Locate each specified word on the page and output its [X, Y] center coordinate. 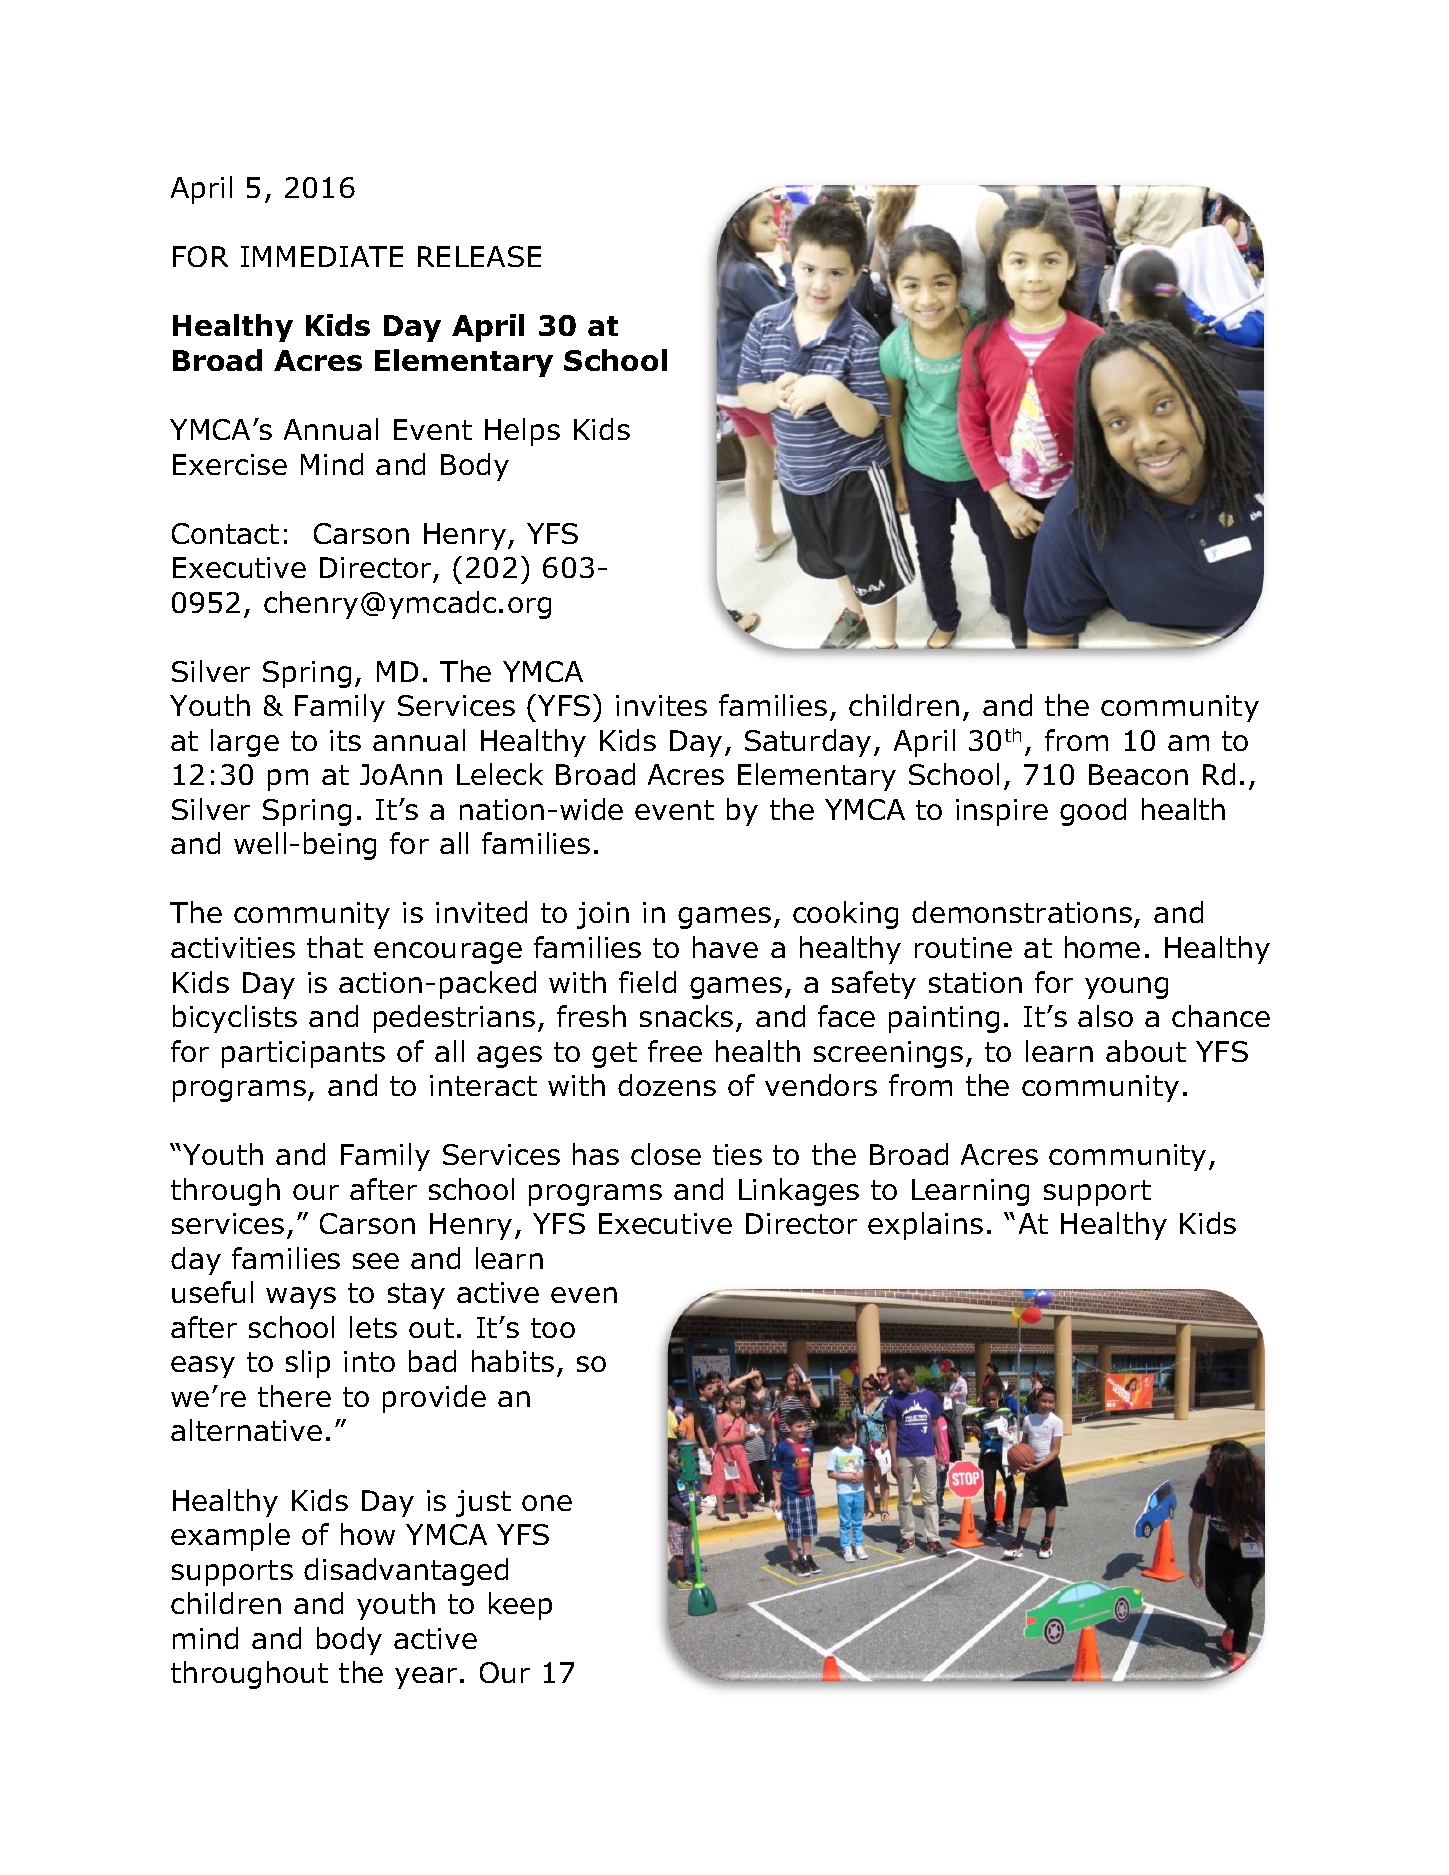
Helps [522, 432]
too [553, 1328]
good [1093, 812]
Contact [225, 533]
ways [301, 1298]
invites [661, 705]
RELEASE [479, 256]
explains [925, 1226]
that [335, 947]
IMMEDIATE [322, 256]
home [1102, 947]
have [725, 947]
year [426, 1678]
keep [520, 1606]
